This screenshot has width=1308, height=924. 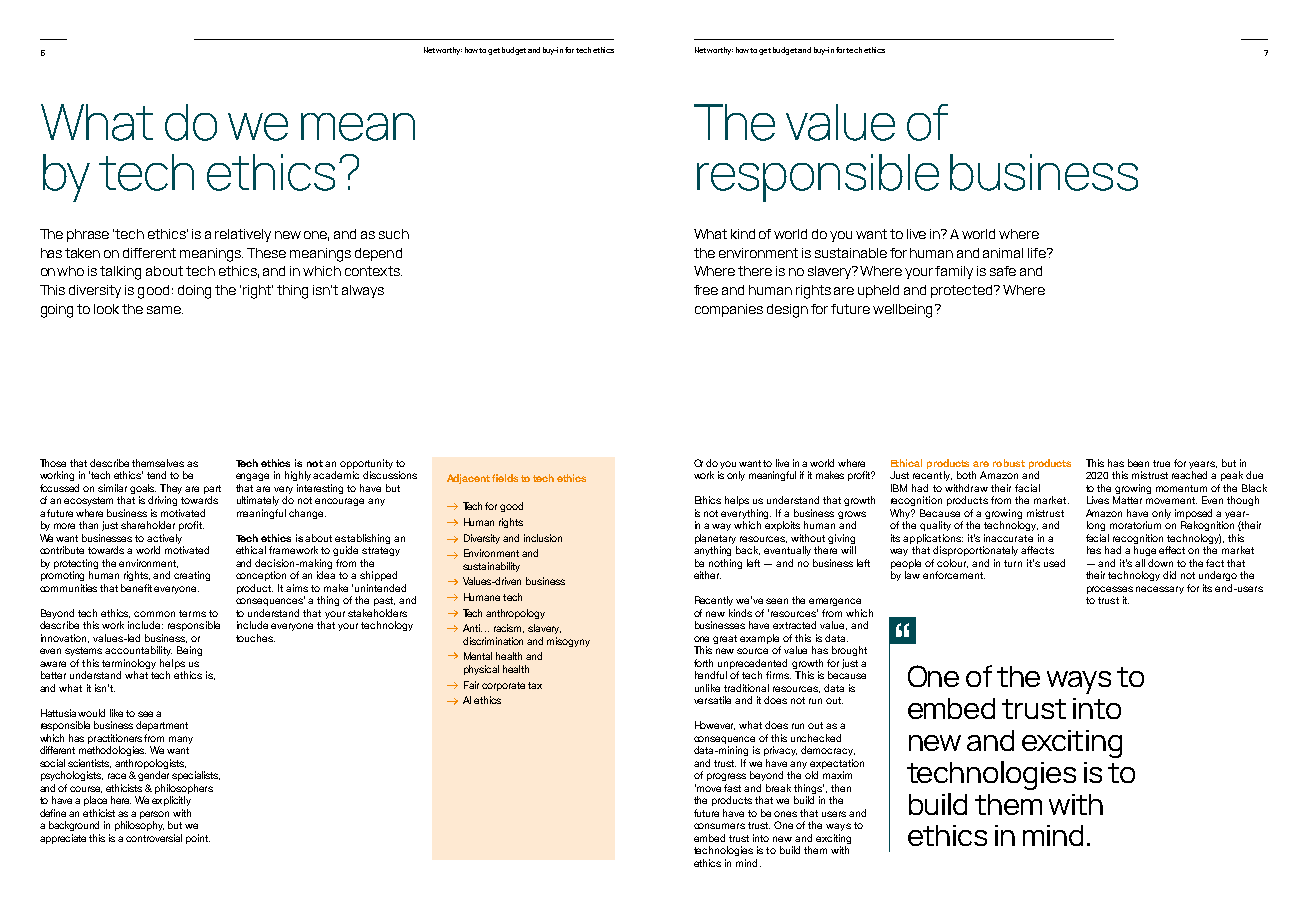 What do you see at coordinates (1110, 590) in the screenshot?
I see `processes` at bounding box center [1110, 590].
